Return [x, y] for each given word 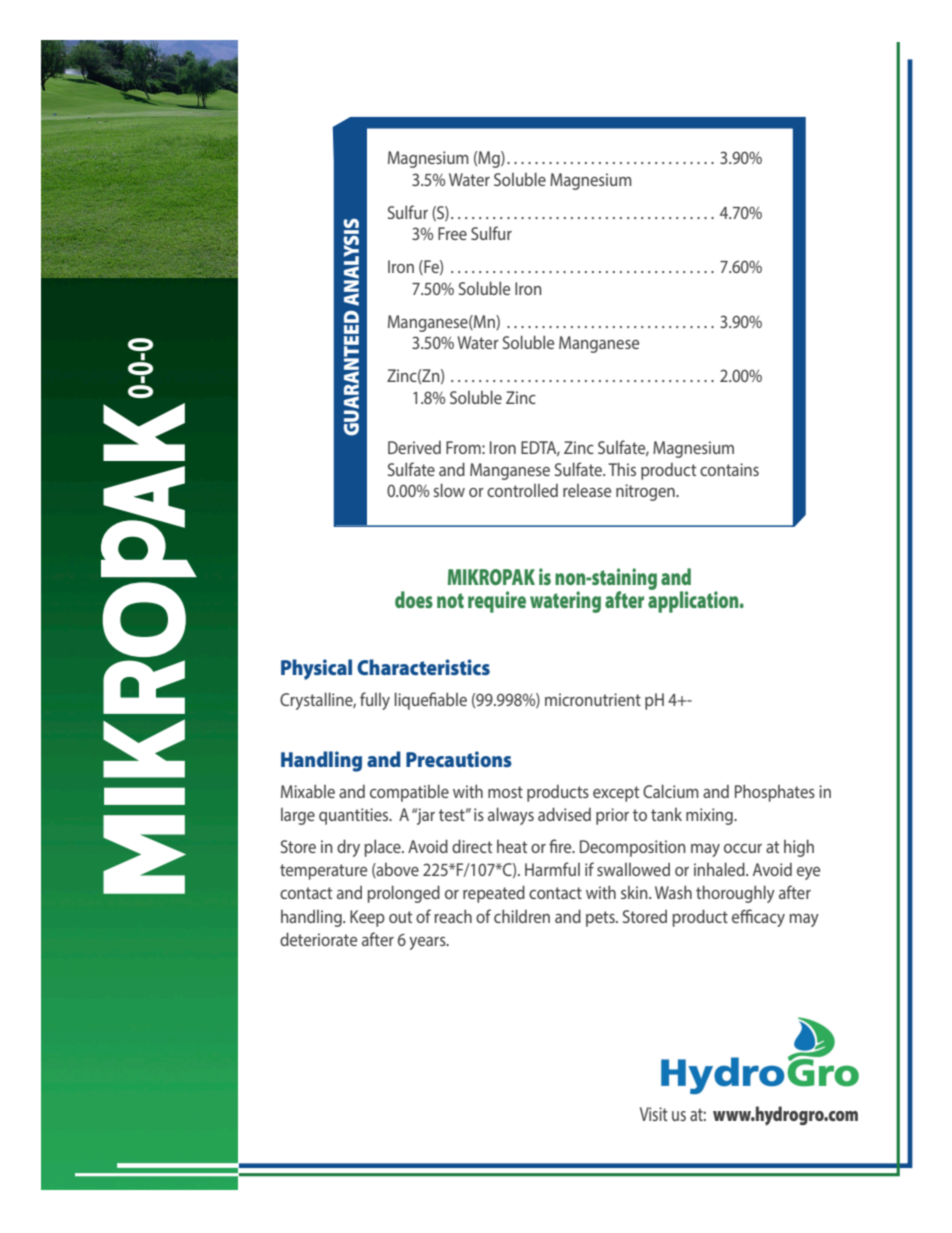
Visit [654, 1114]
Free [452, 233]
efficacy [758, 918]
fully [375, 701]
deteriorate [318, 939]
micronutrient [593, 699]
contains [729, 469]
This [622, 469]
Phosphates [775, 793]
